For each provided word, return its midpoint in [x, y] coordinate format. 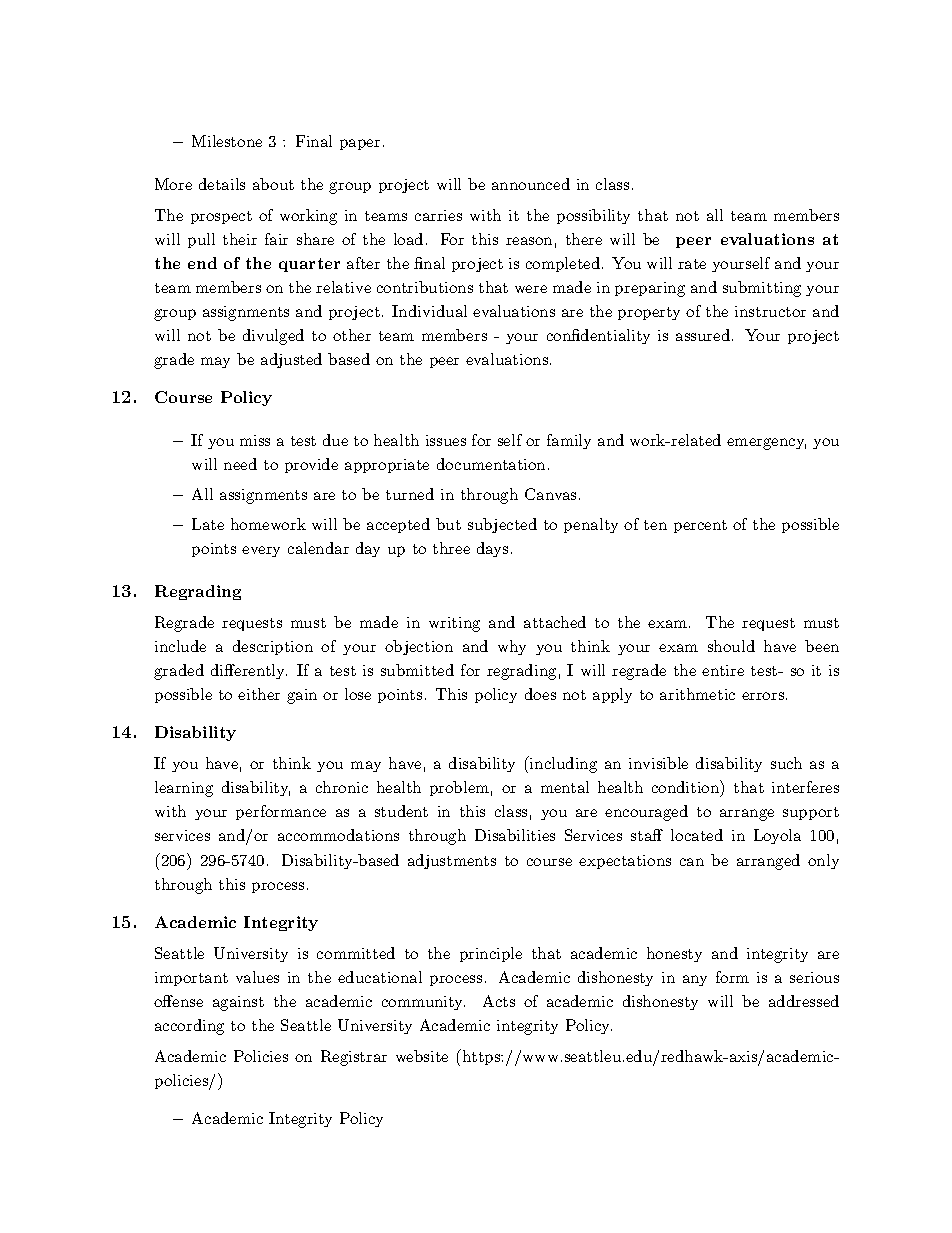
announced [531, 184]
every [261, 551]
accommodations [338, 835]
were [531, 289]
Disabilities [515, 835]
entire [723, 670]
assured [703, 335]
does [540, 694]
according [189, 1027]
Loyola [777, 836]
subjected [502, 525]
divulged [273, 337]
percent [700, 526]
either [259, 694]
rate [692, 264]
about [273, 184]
